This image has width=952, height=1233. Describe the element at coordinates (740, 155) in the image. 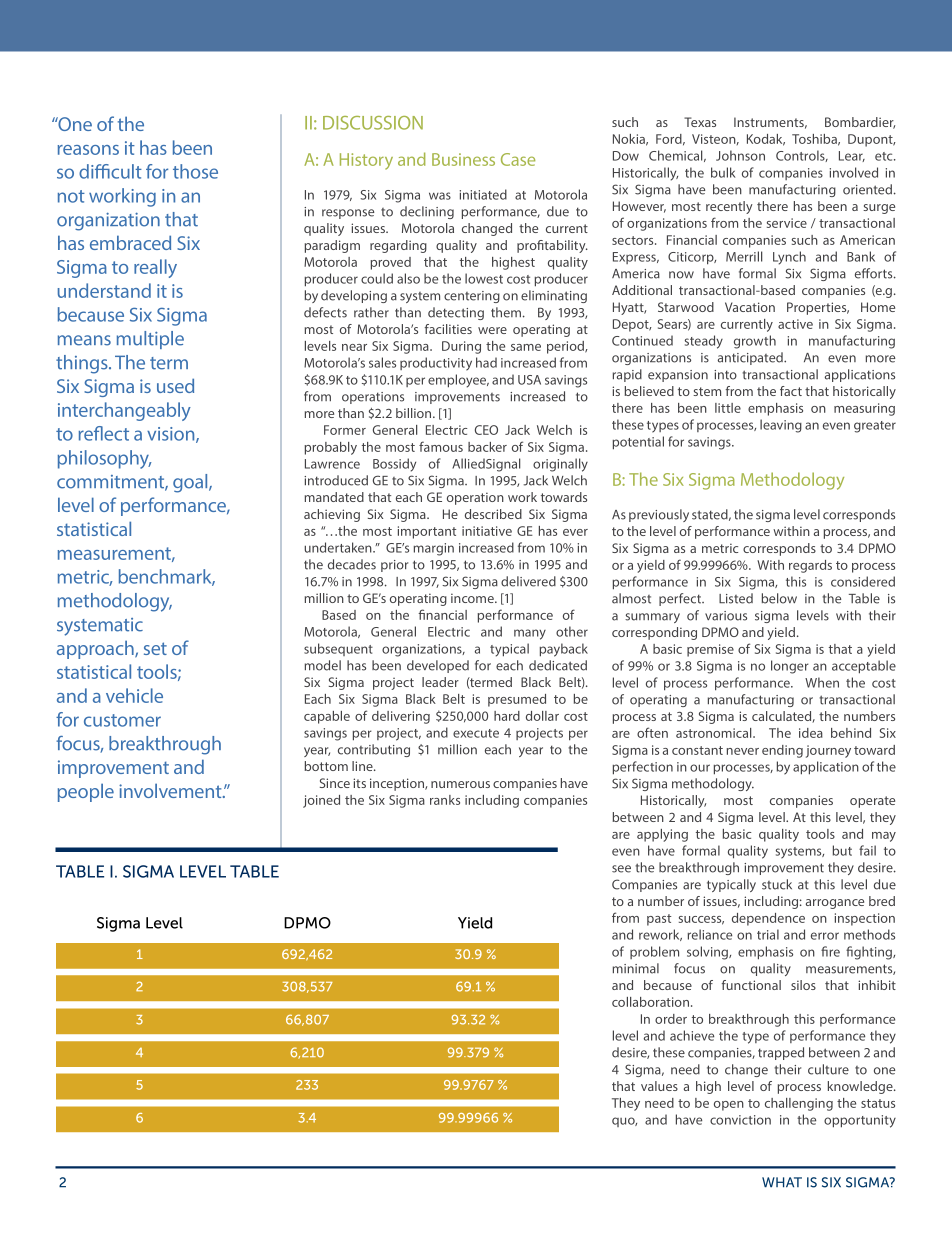

I see `Johnson` at that location.
